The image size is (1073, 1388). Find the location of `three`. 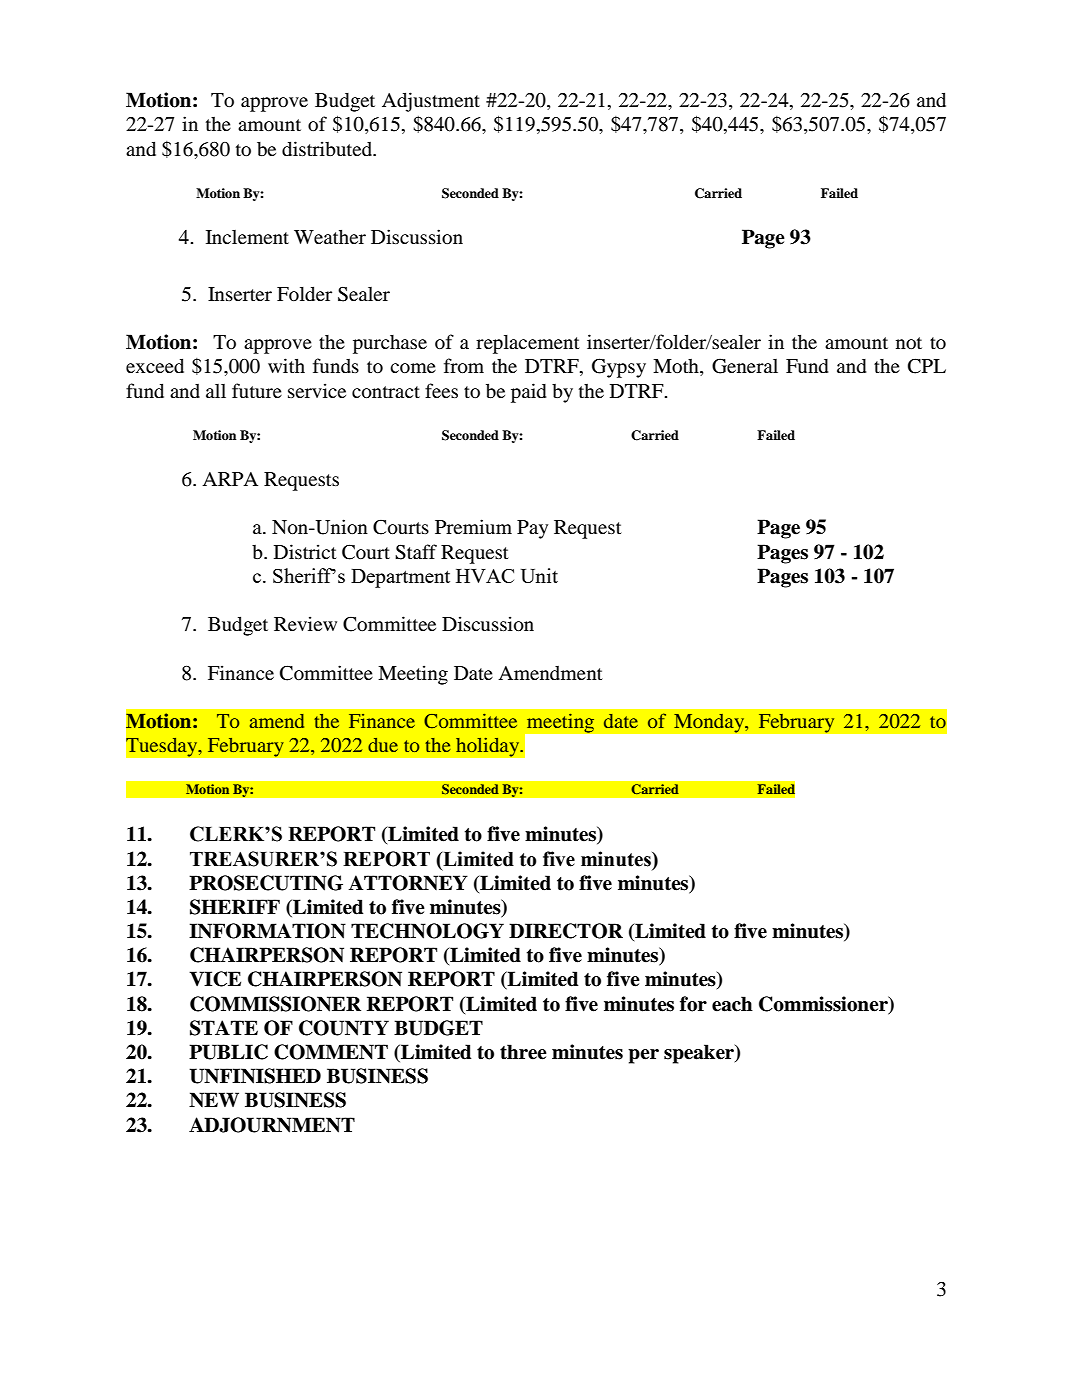

three is located at coordinates (523, 1052).
